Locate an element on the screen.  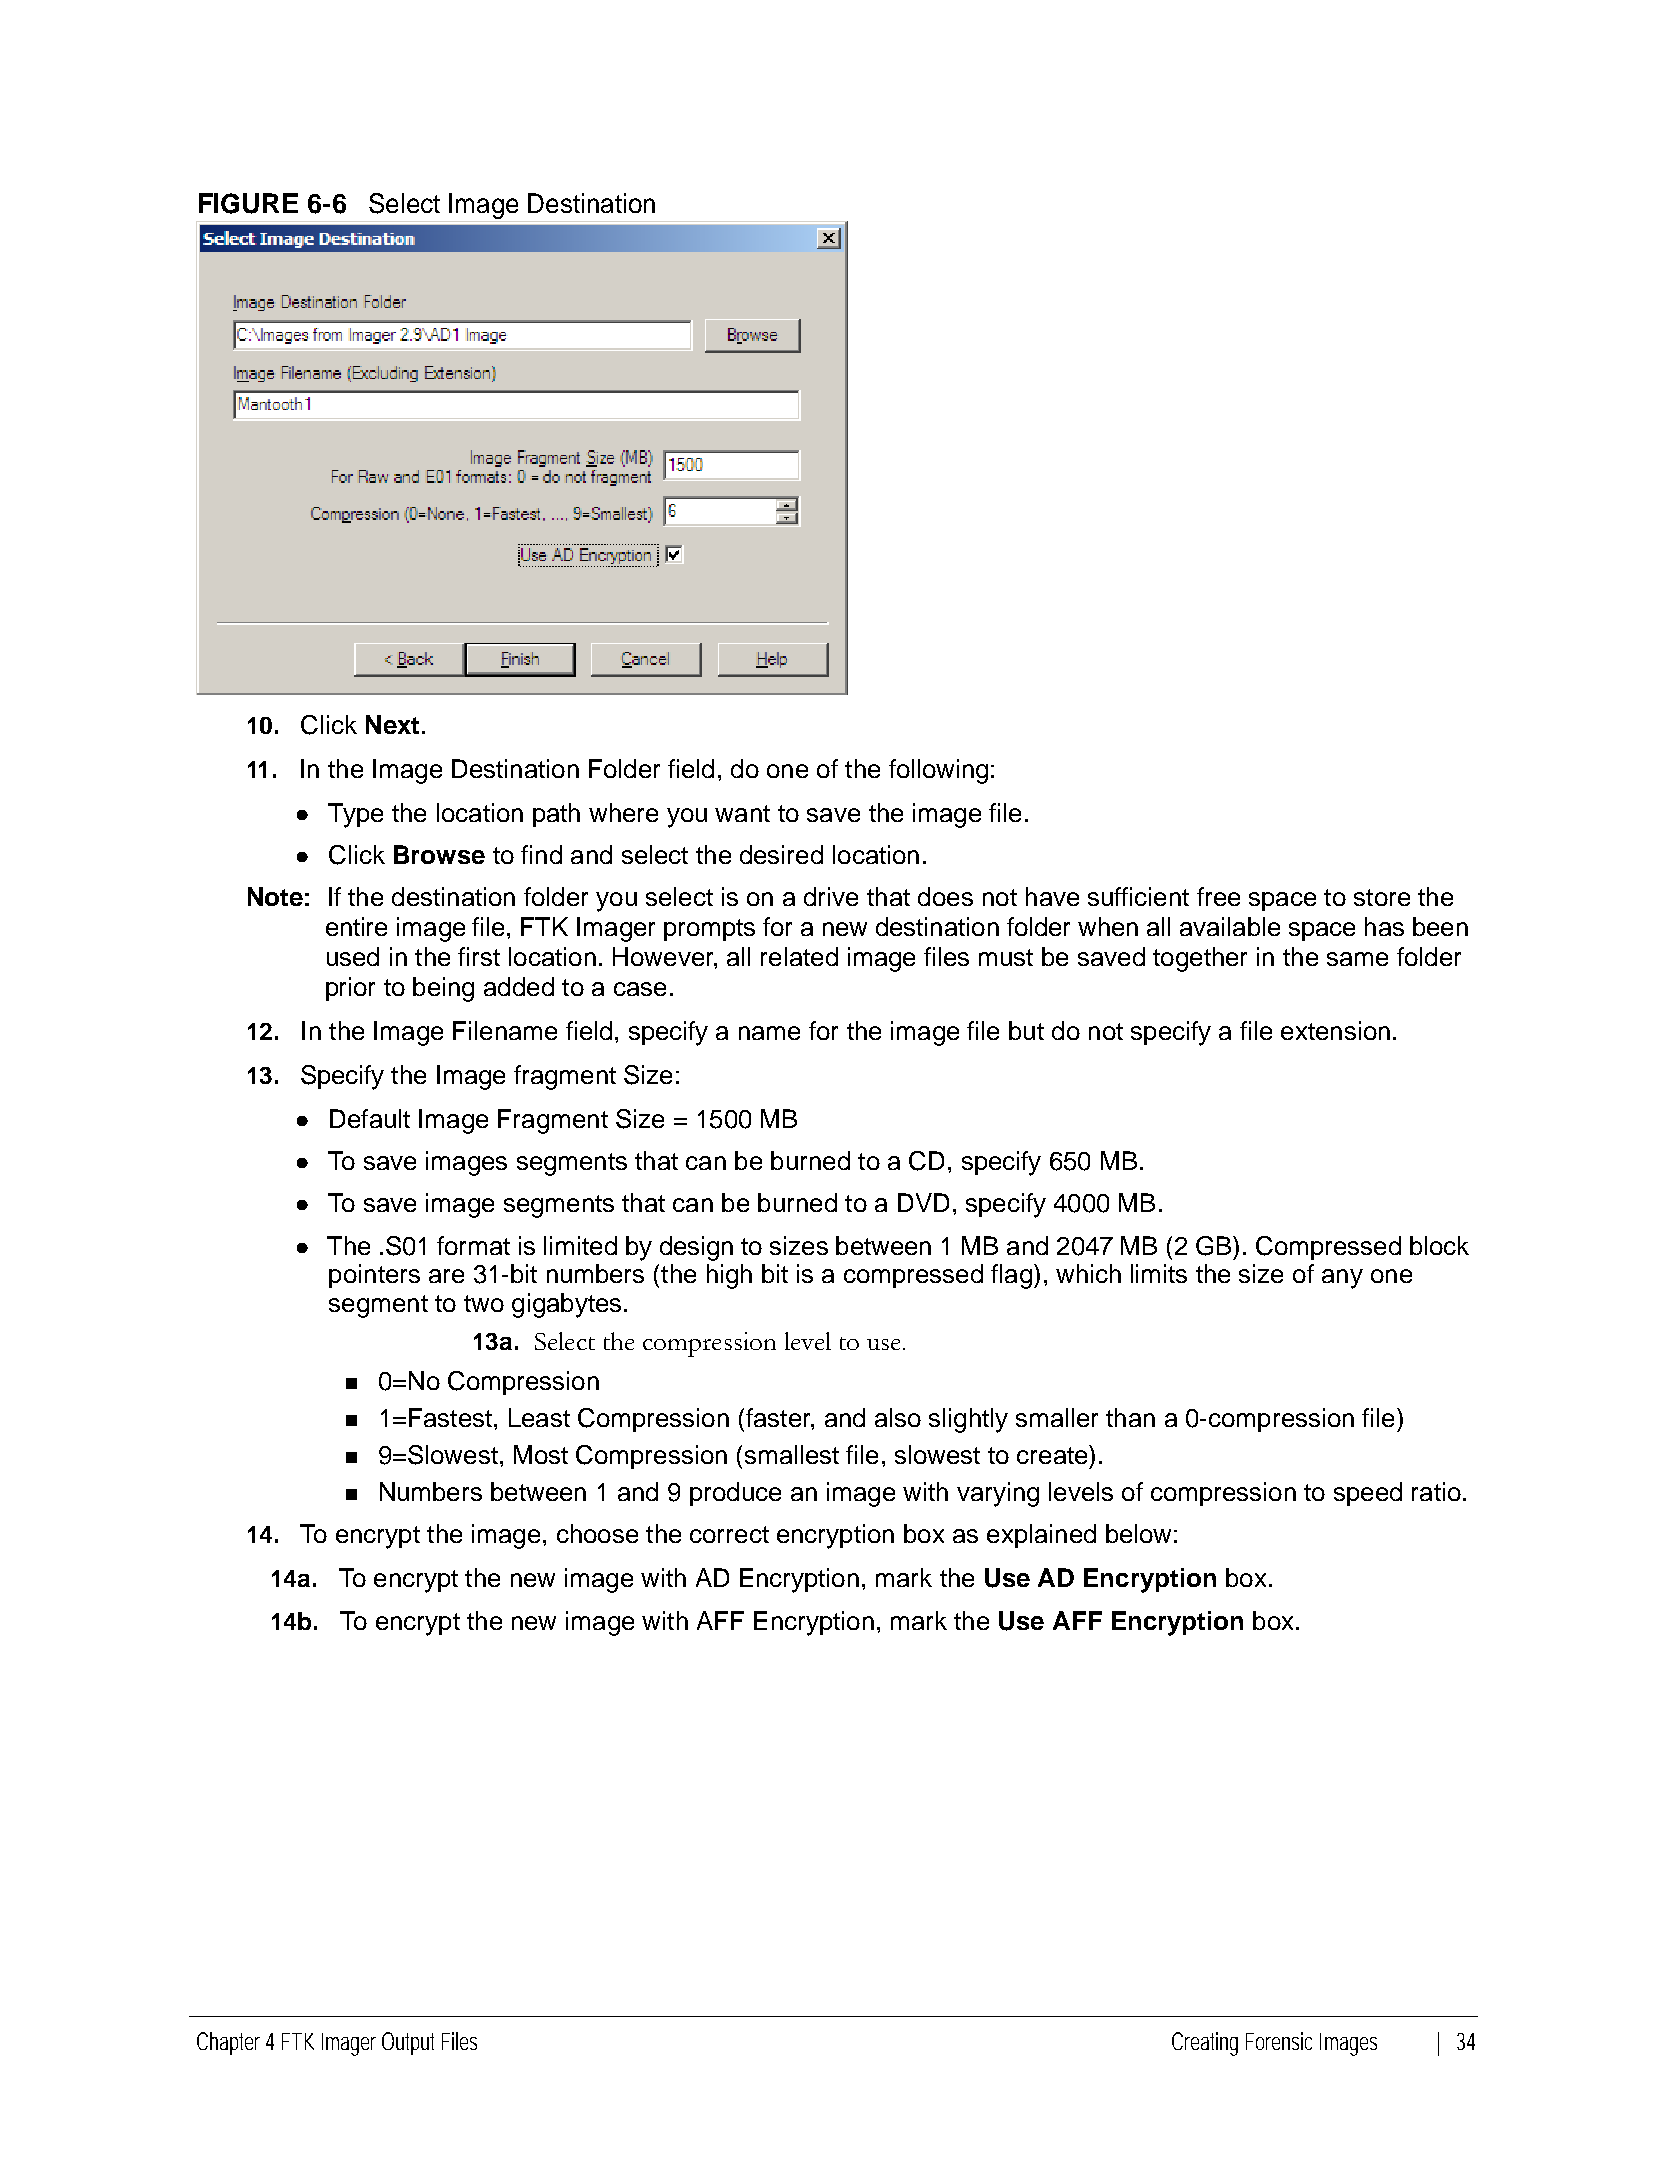
FIGURE is located at coordinates (248, 203).
